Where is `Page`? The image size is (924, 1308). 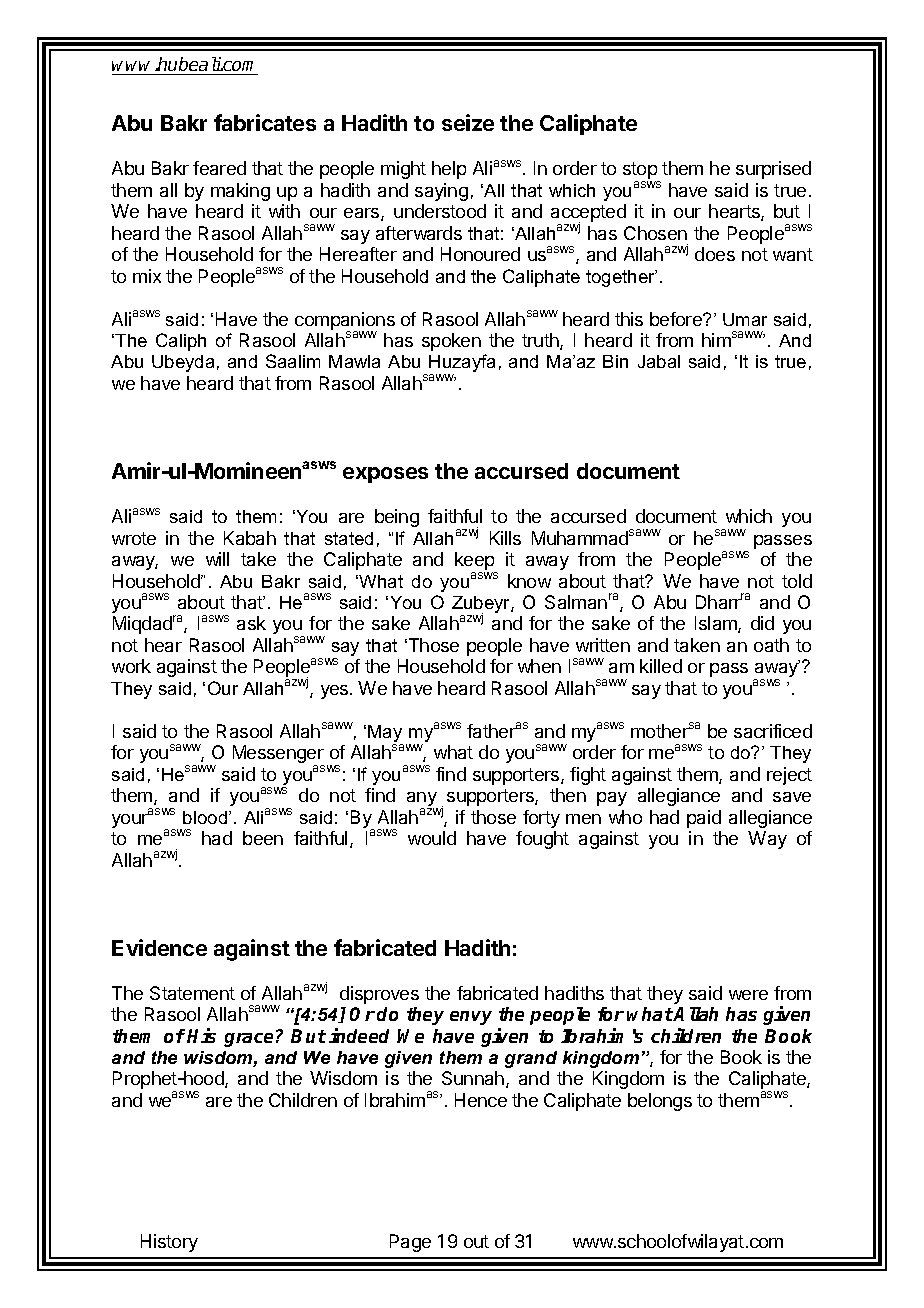
Page is located at coordinates (410, 1243).
